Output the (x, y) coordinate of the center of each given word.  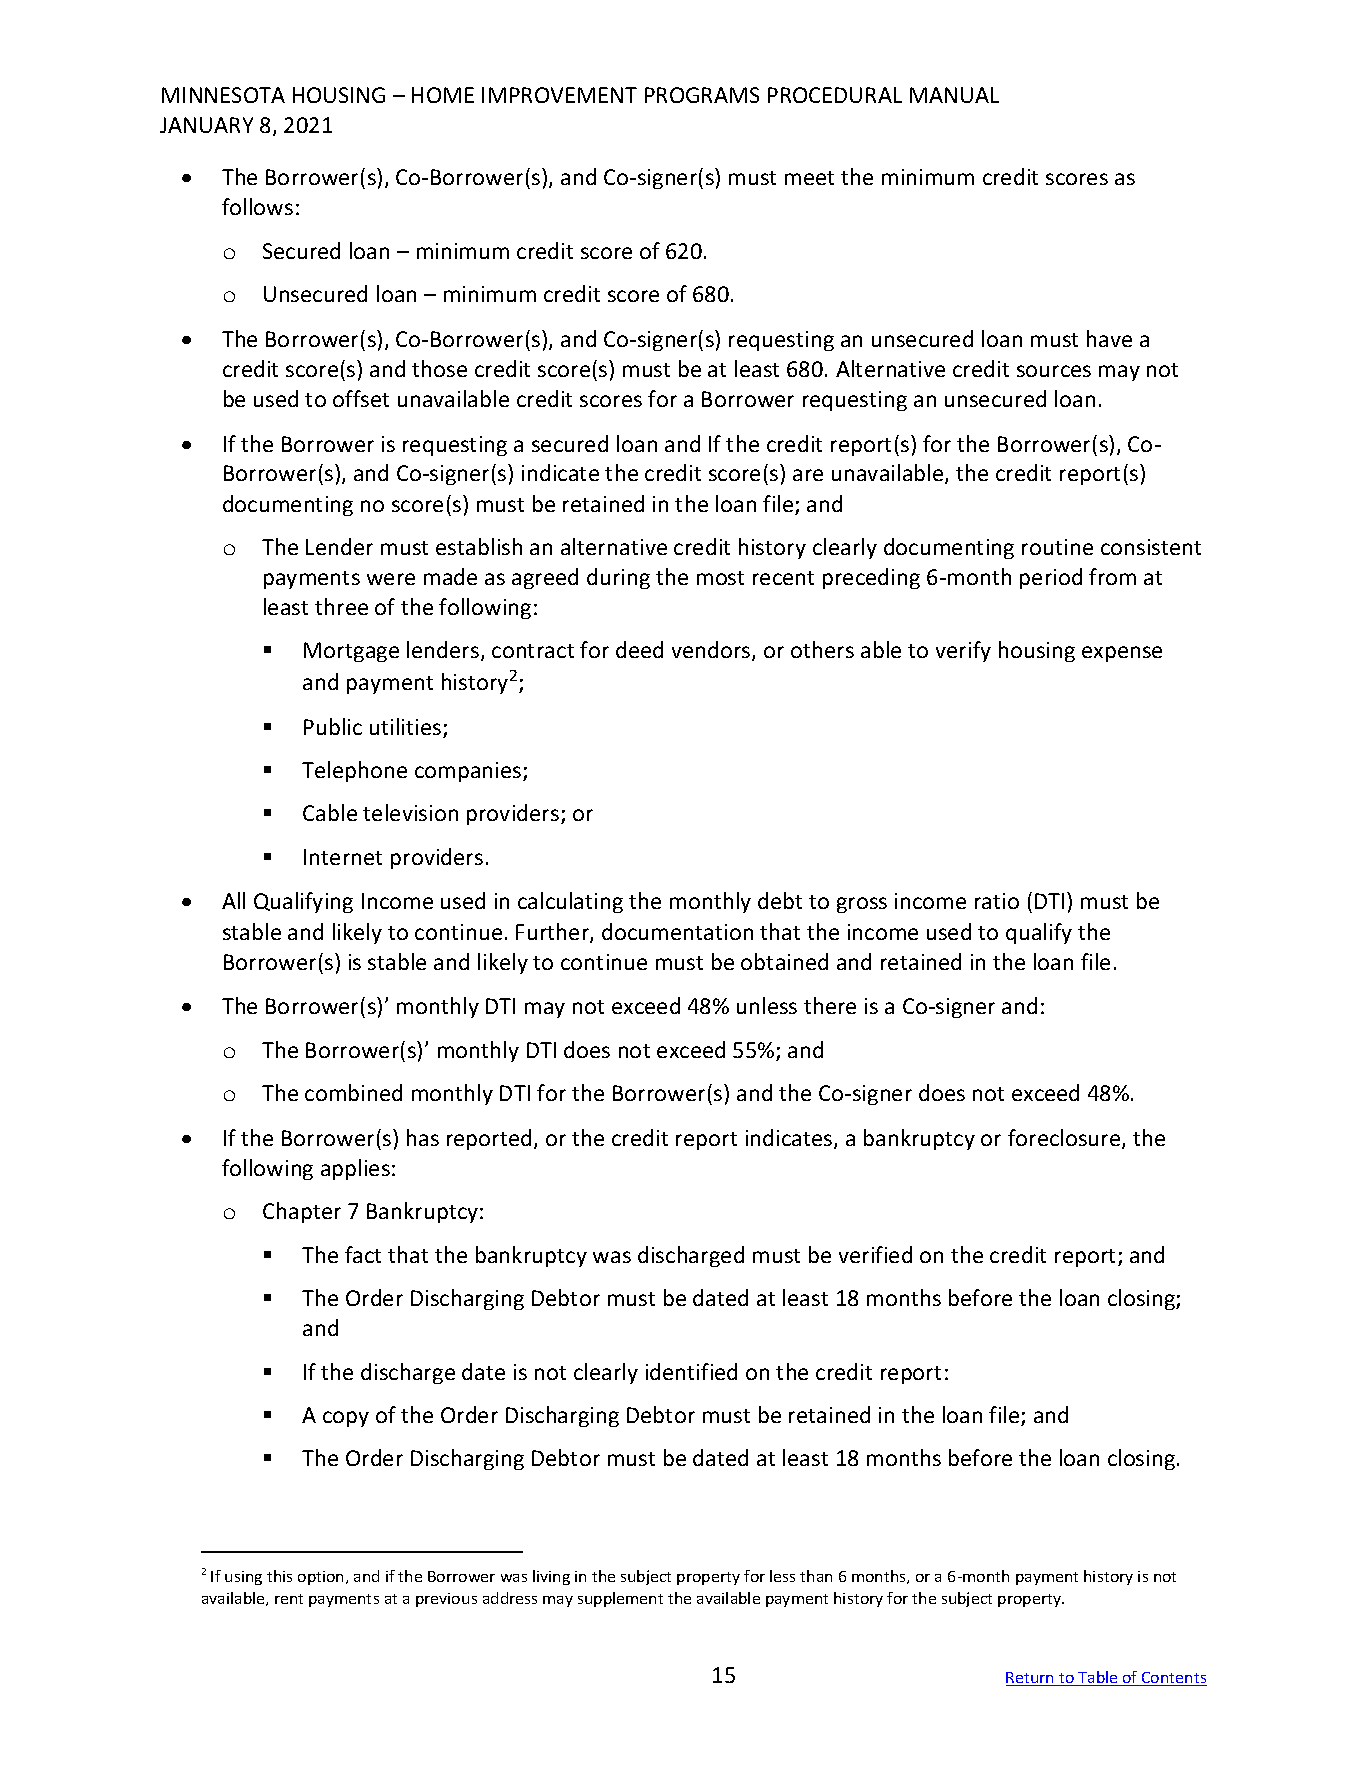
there (830, 1005)
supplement (620, 1599)
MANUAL (954, 95)
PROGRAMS (702, 95)
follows (257, 206)
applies (355, 1169)
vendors (712, 651)
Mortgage (351, 652)
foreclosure (1065, 1139)
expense (1122, 654)
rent (289, 1599)
